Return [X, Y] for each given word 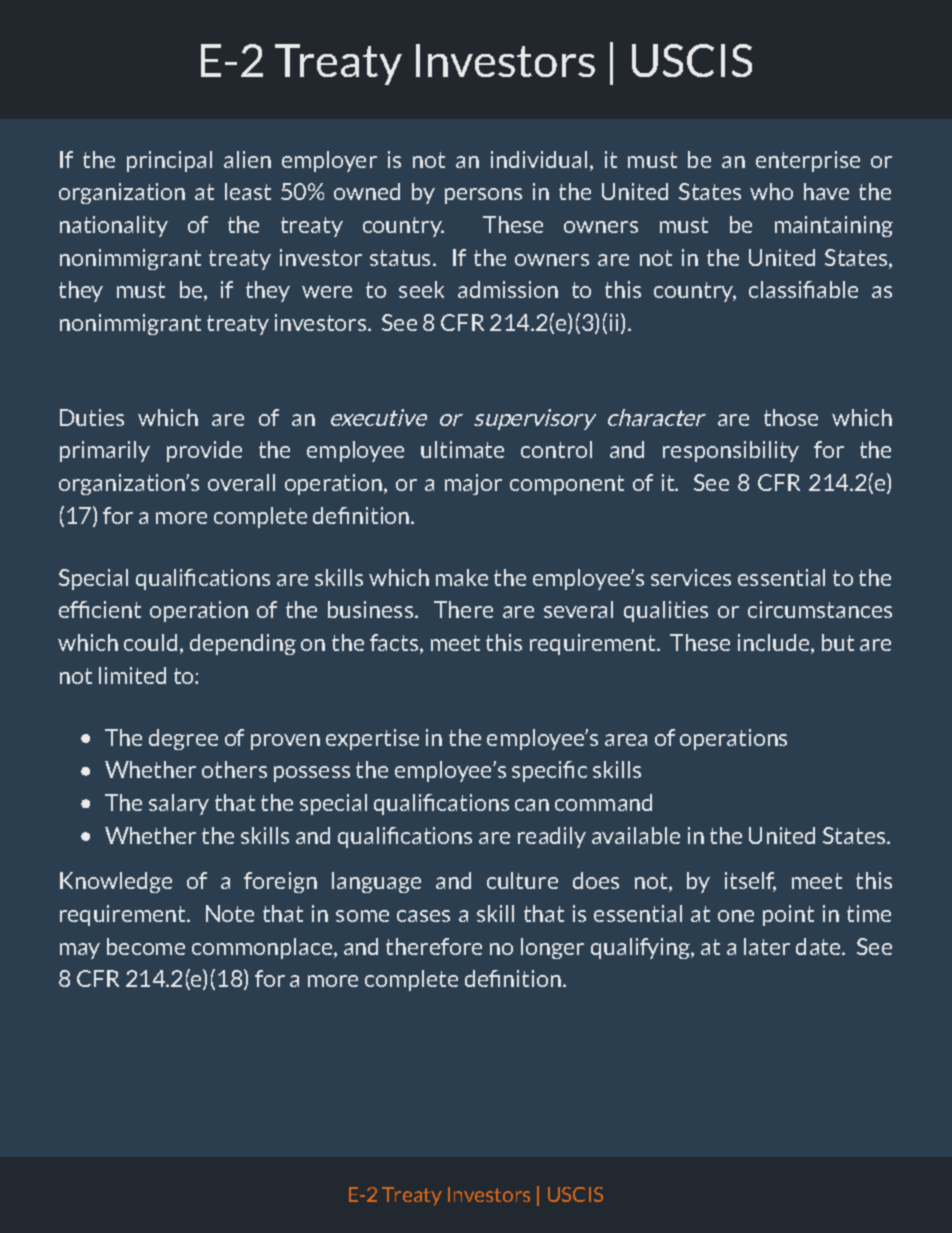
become [146, 946]
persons [483, 196]
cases [423, 916]
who [771, 191]
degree [183, 739]
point [788, 915]
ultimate [462, 449]
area [626, 740]
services [691, 577]
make [462, 577]
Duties [92, 417]
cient [116, 609]
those [791, 417]
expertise [372, 739]
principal [169, 161]
